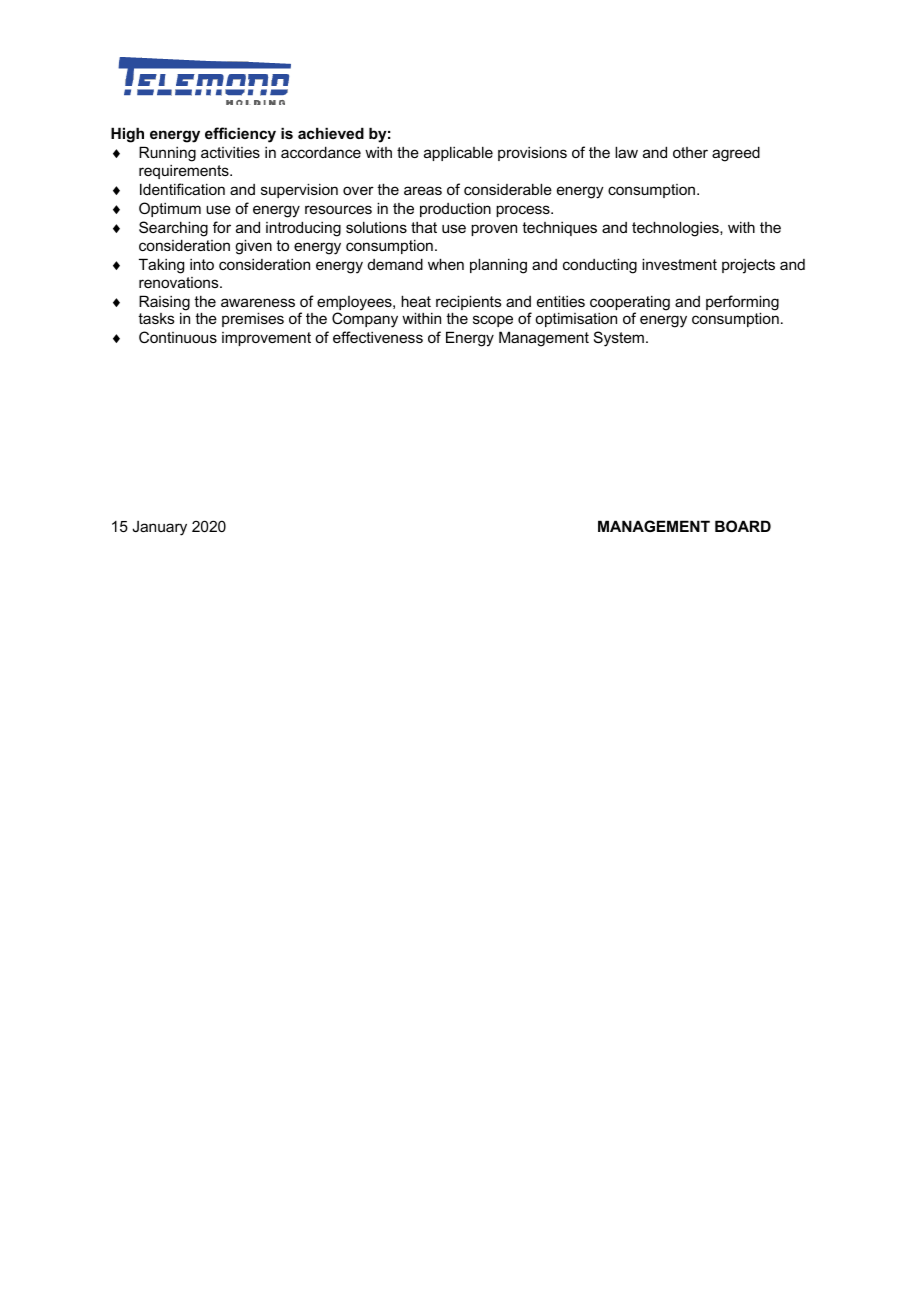 Image resolution: width=924 pixels, height=1308 pixels. Describe the element at coordinates (458, 153) in the screenshot. I see `applicable` at that location.
